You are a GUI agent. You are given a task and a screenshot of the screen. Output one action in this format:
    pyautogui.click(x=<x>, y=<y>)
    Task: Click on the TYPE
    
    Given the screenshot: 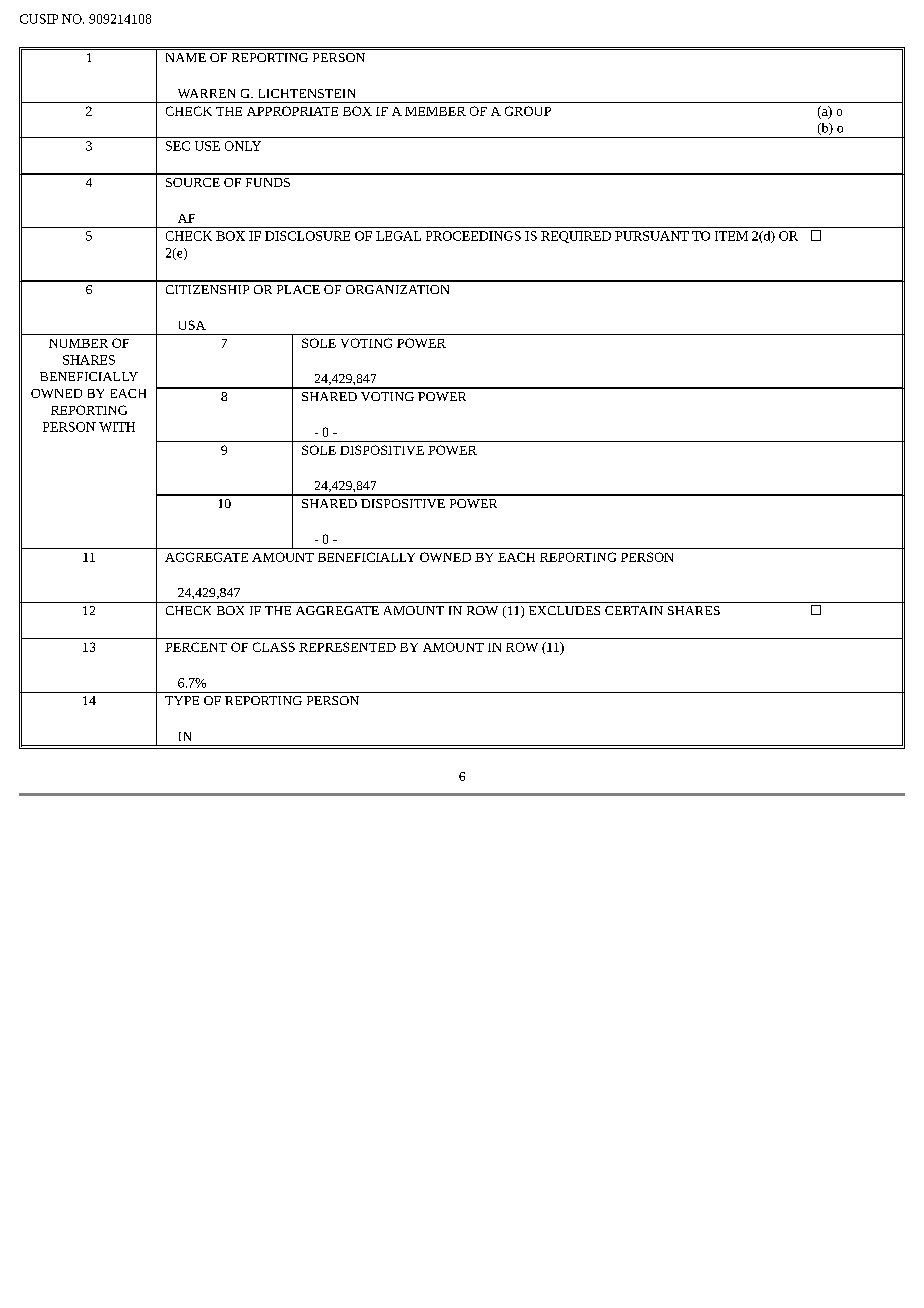 What is the action you would take?
    pyautogui.click(x=182, y=700)
